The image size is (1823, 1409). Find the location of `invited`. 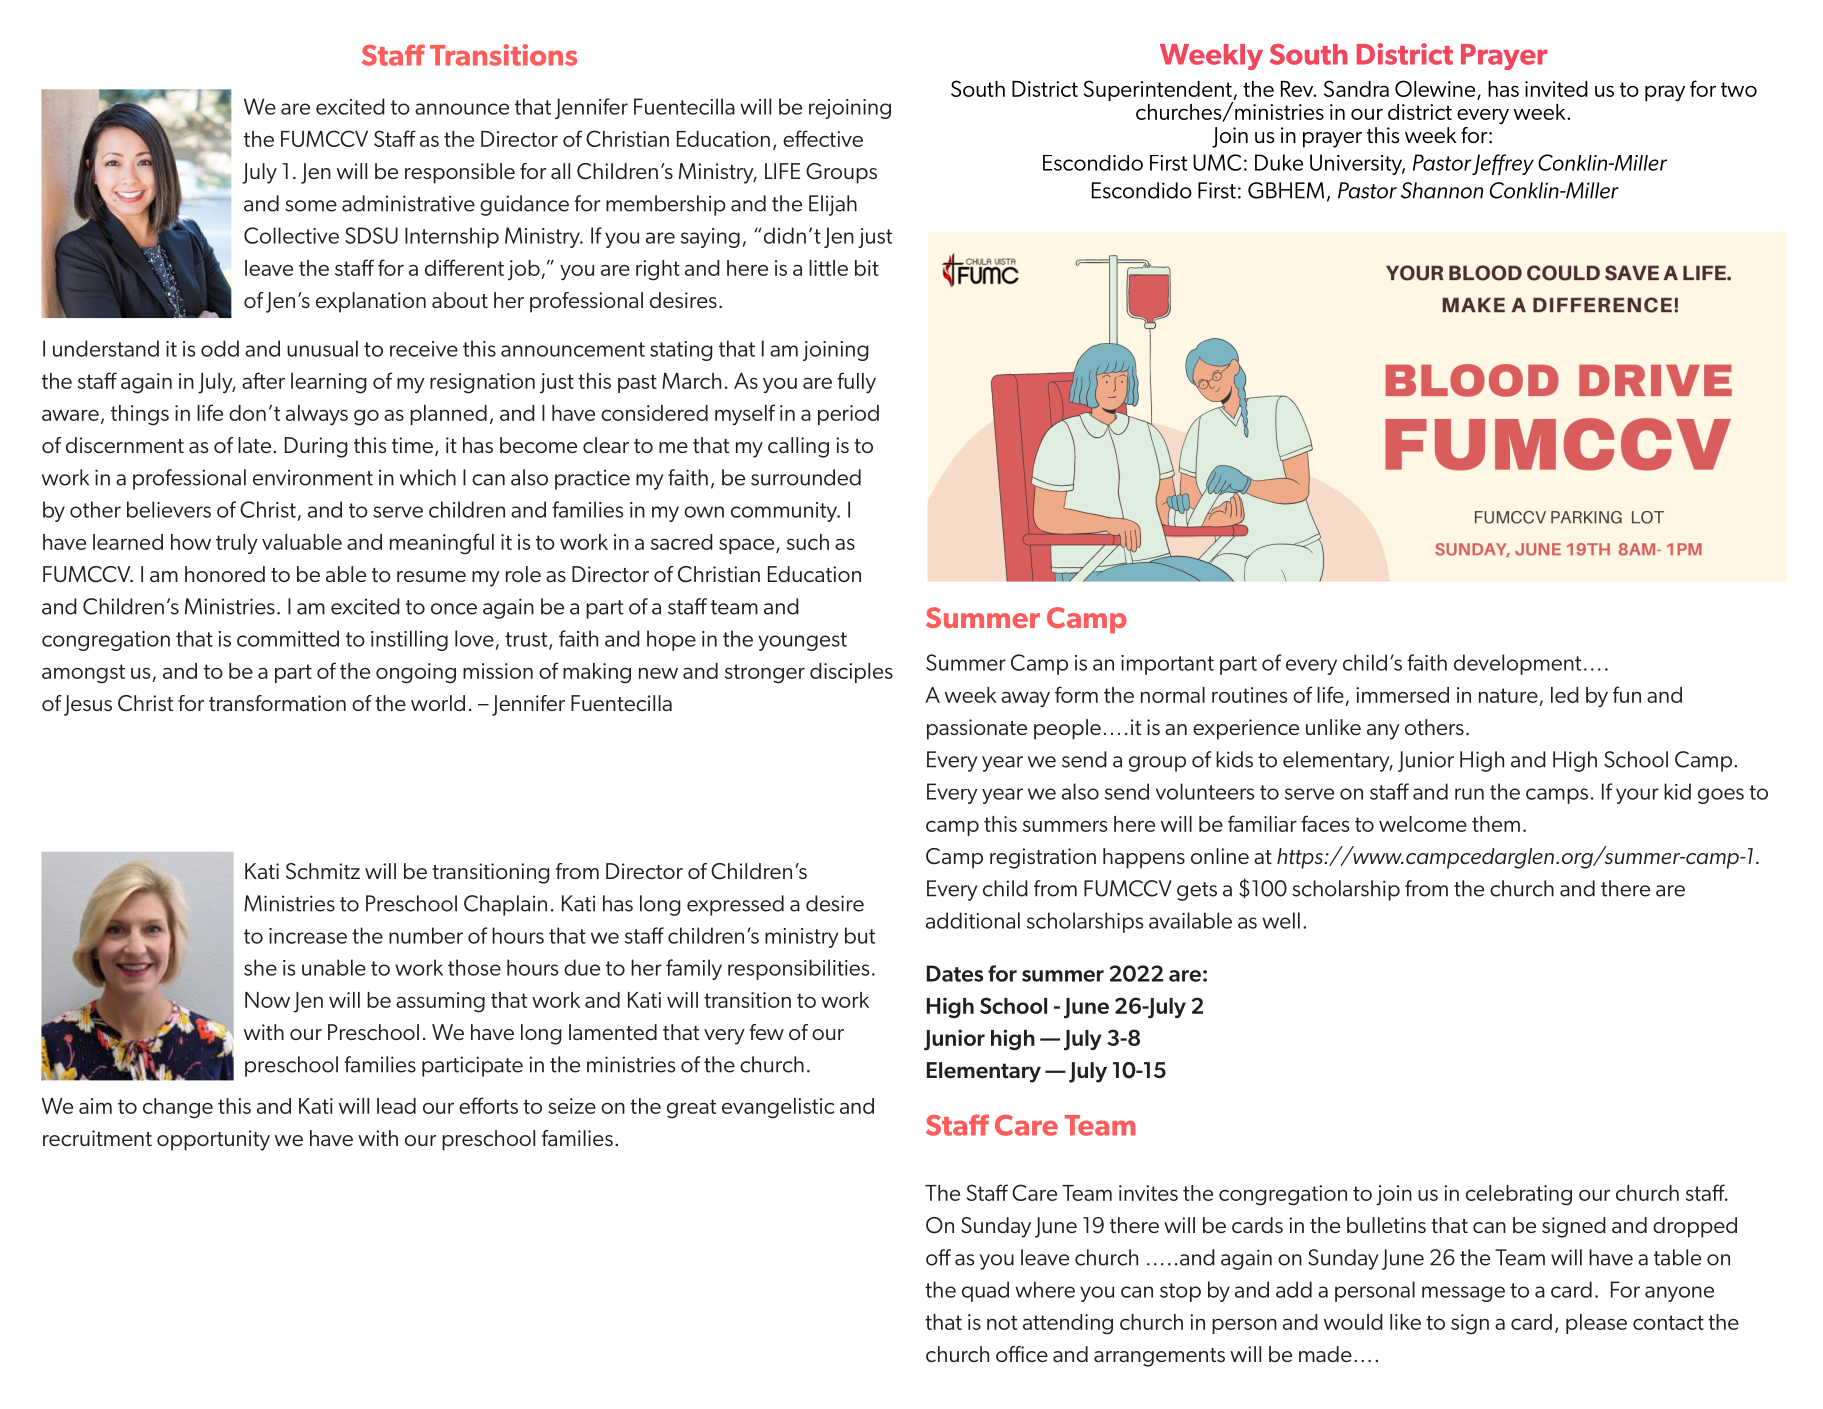

invited is located at coordinates (1556, 89).
